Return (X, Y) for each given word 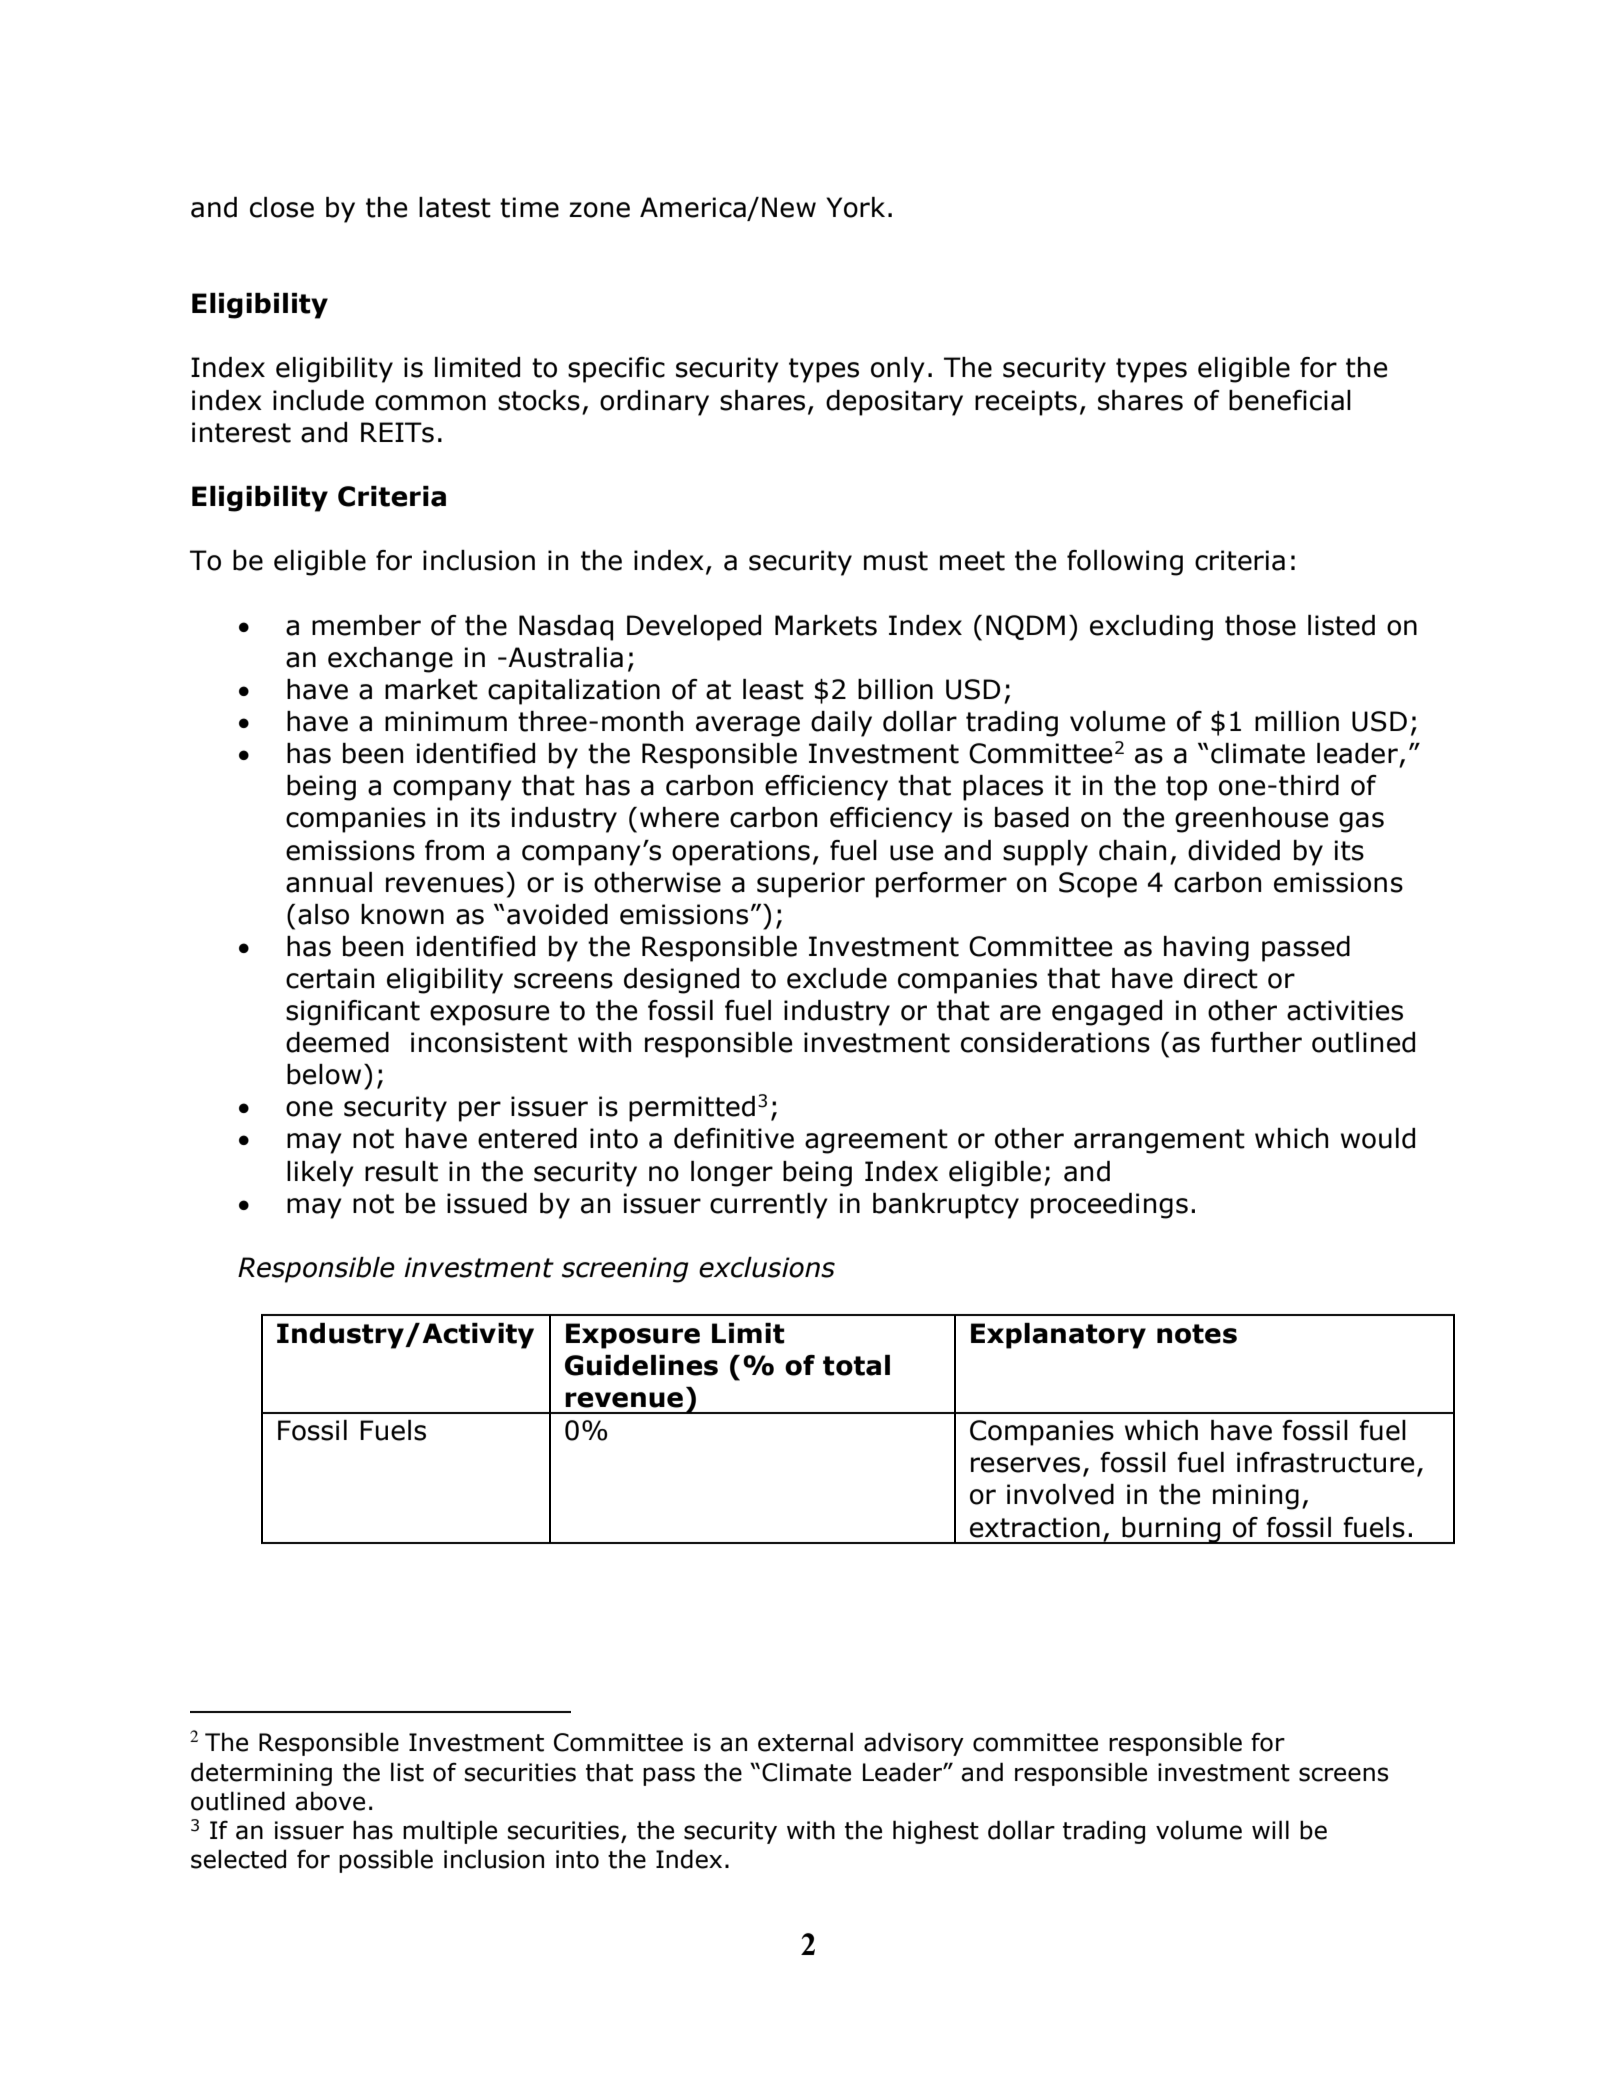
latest (455, 207)
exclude (837, 978)
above (330, 1801)
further (1256, 1042)
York (855, 207)
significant (353, 1013)
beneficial (1290, 400)
